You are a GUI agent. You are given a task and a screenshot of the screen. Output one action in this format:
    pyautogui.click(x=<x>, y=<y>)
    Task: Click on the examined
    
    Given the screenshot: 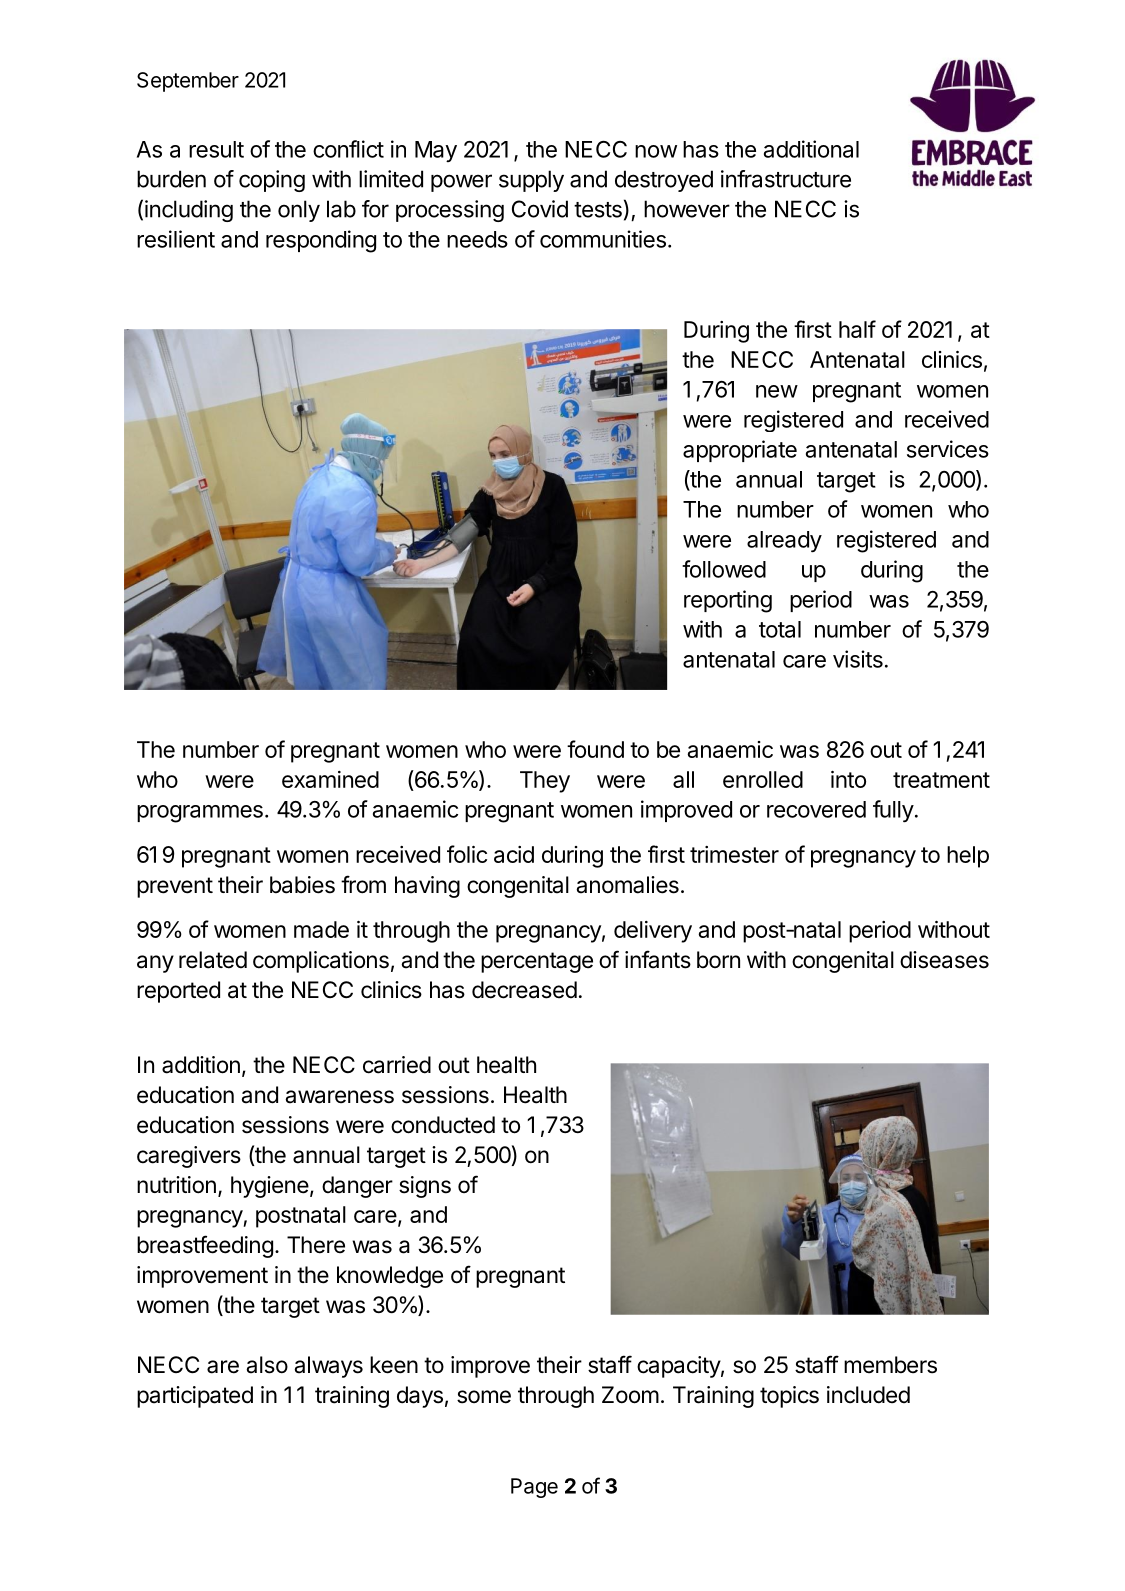 What is the action you would take?
    pyautogui.click(x=330, y=779)
